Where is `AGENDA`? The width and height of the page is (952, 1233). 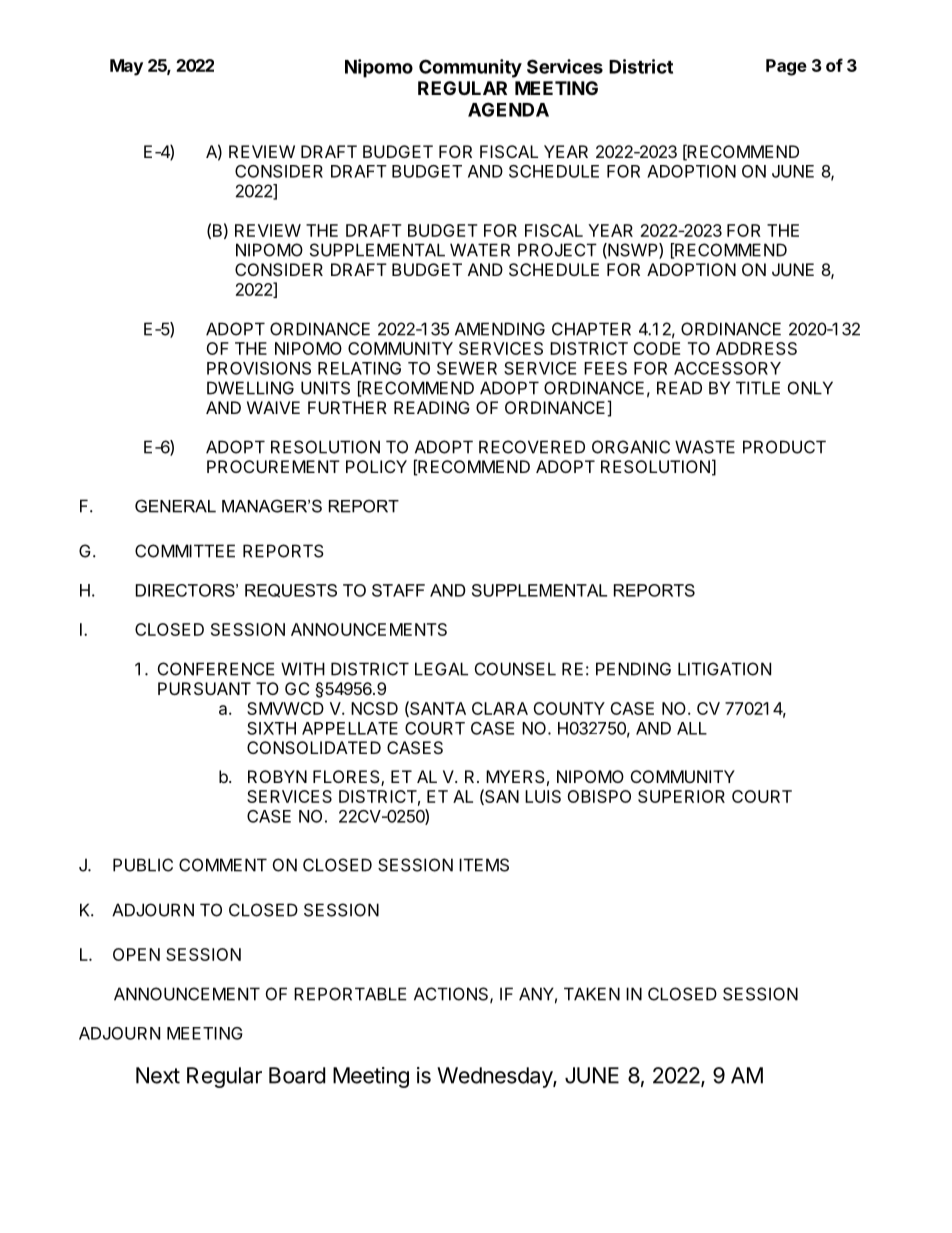 AGENDA is located at coordinates (508, 109).
